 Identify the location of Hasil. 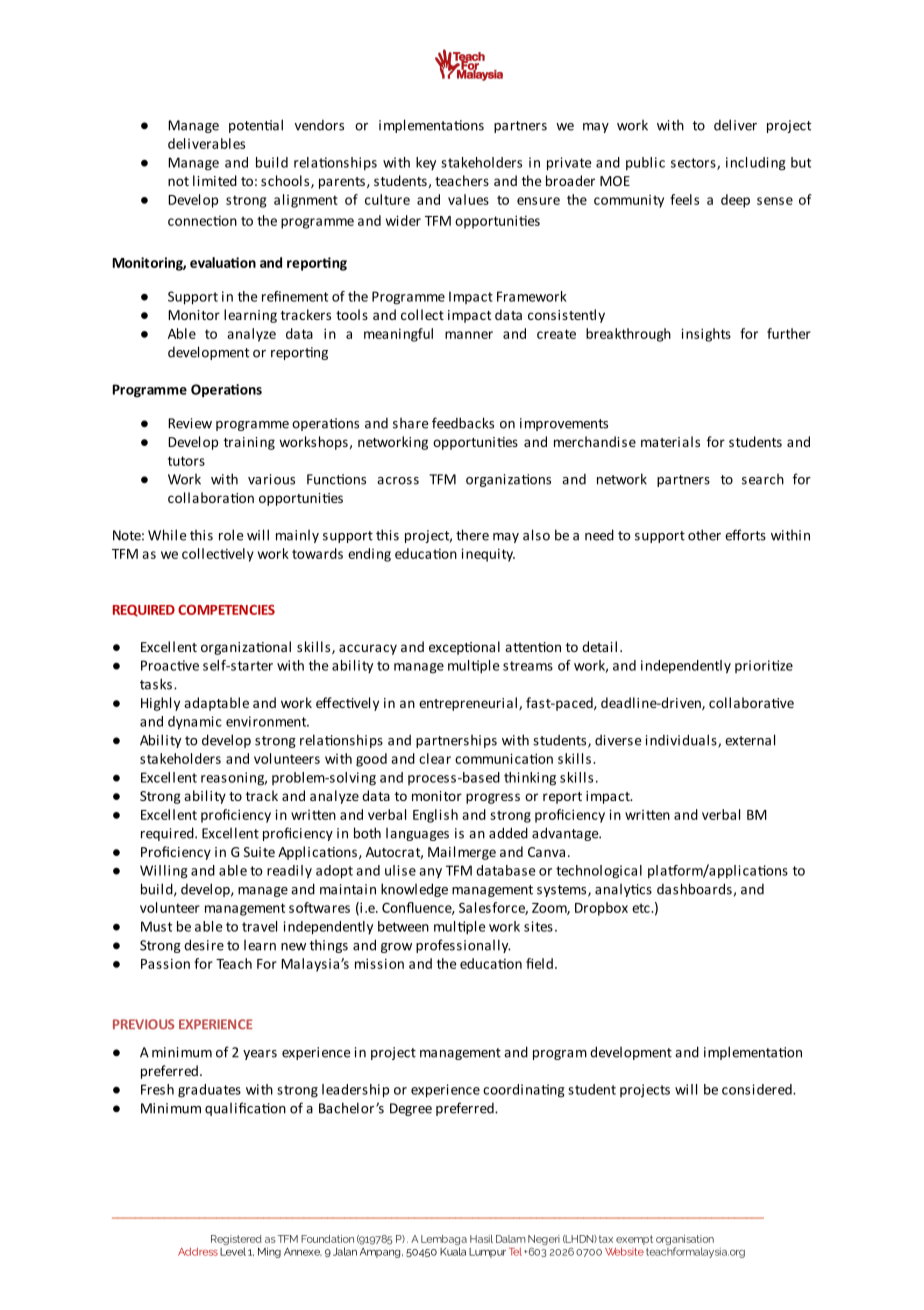
(481, 1239).
